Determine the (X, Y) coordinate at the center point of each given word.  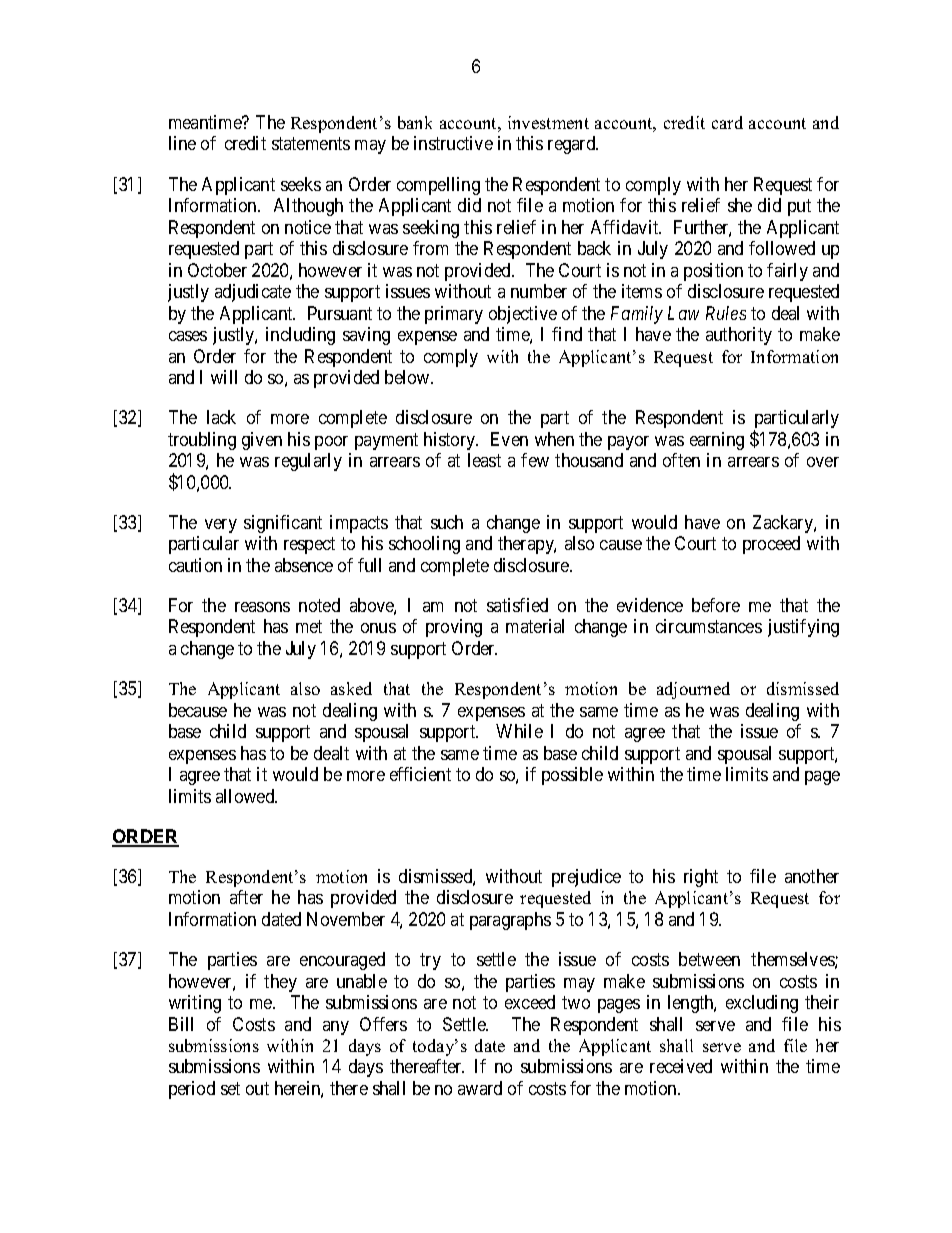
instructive (453, 143)
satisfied (517, 605)
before (716, 605)
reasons (262, 607)
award (480, 1088)
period (192, 1090)
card (727, 122)
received (681, 1066)
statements (311, 144)
